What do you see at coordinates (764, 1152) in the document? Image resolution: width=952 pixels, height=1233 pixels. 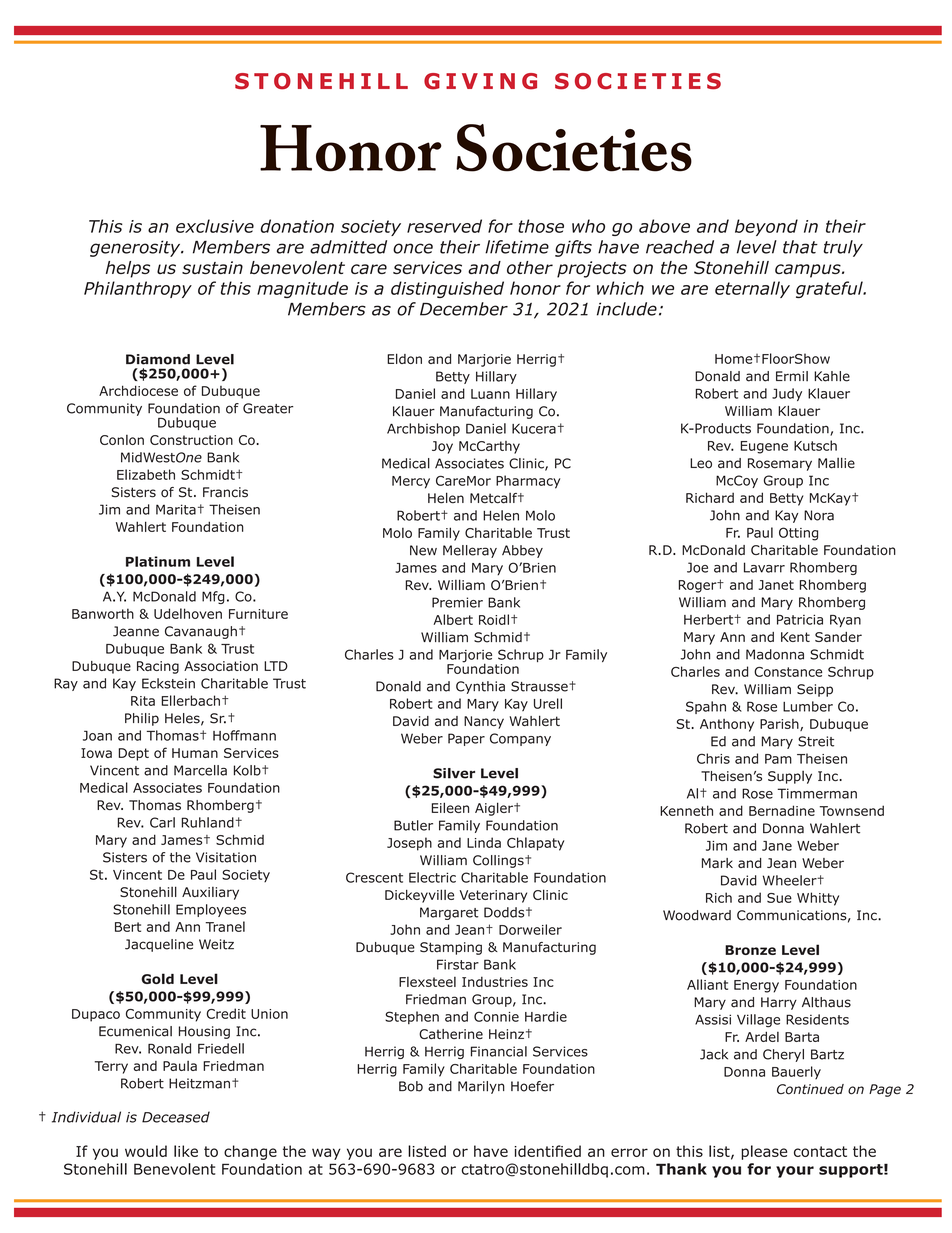 I see `please` at bounding box center [764, 1152].
